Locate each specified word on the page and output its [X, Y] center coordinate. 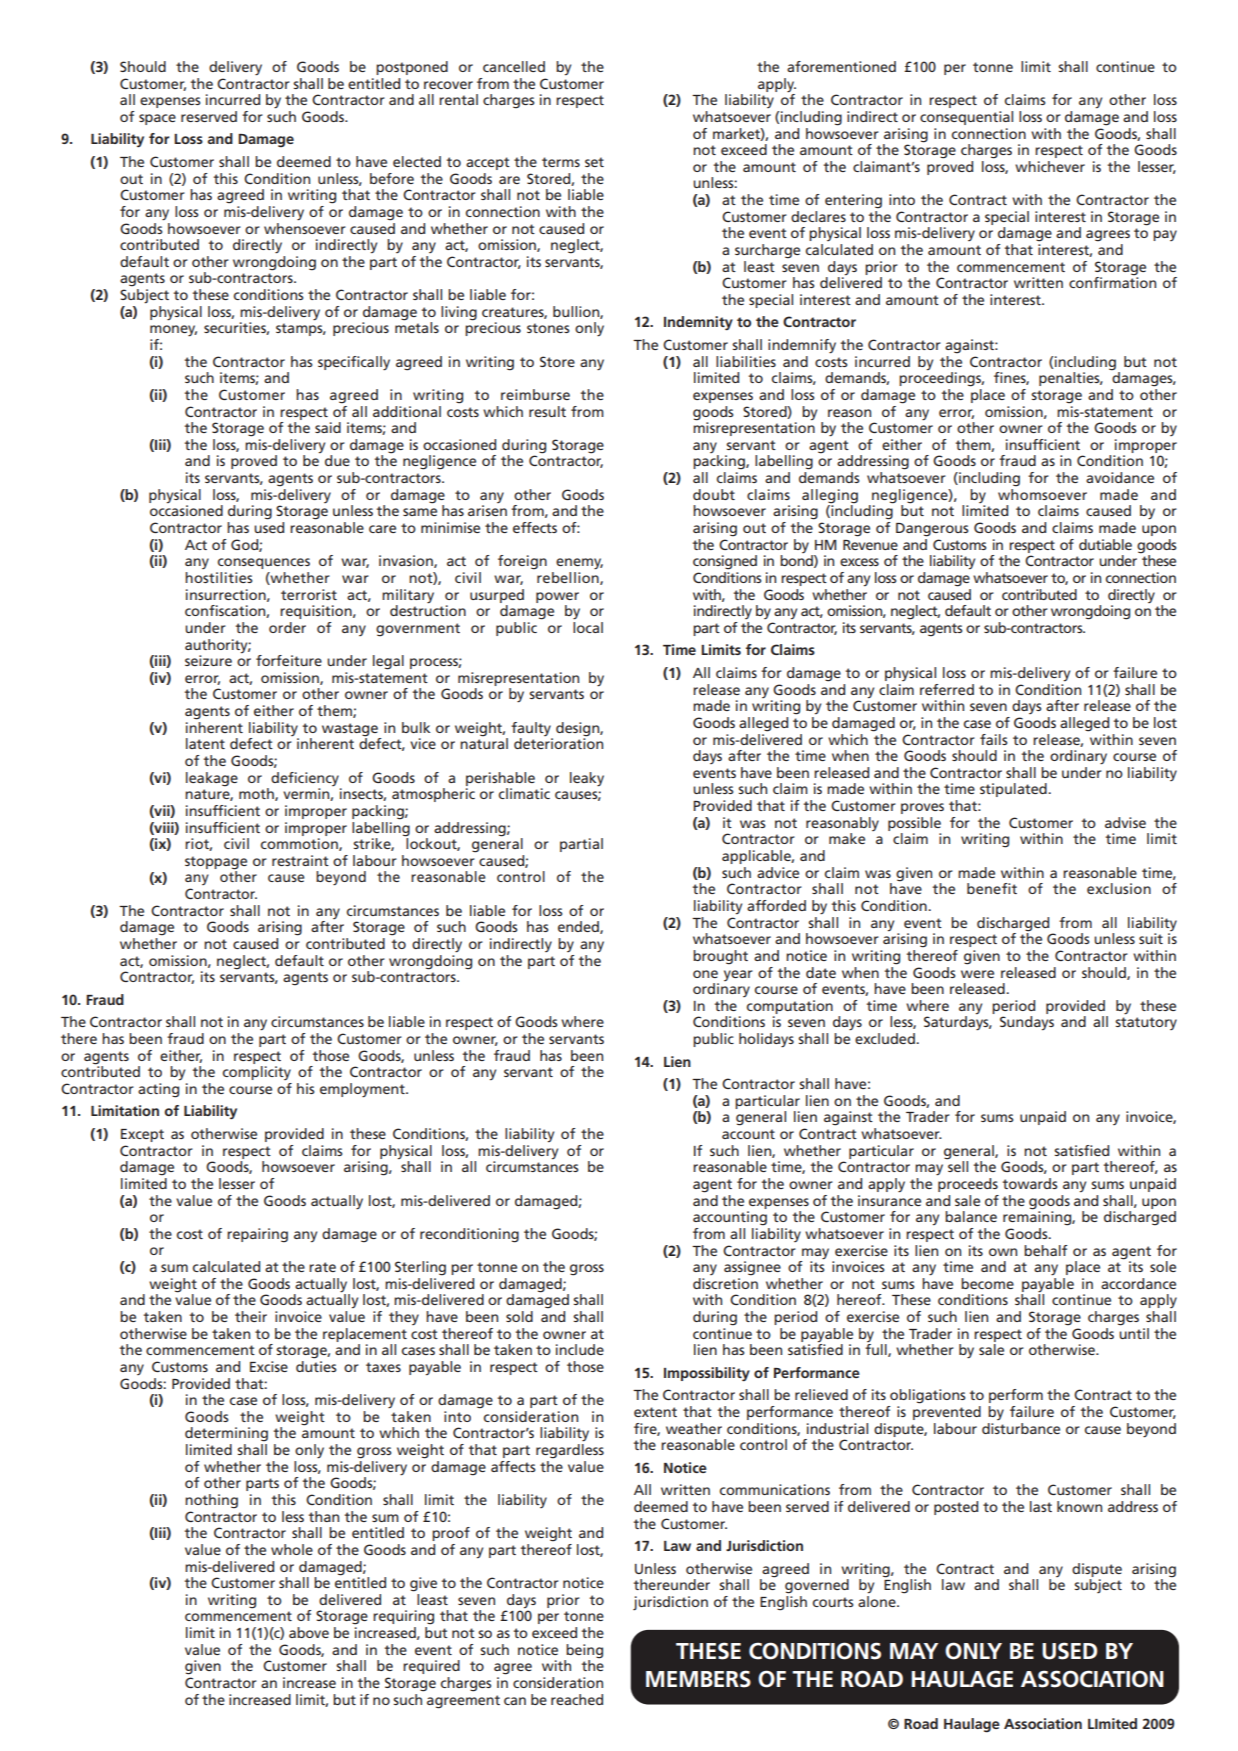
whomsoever [1042, 493]
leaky [587, 779]
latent [205, 743]
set [594, 162]
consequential [966, 118]
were [977, 974]
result [547, 411]
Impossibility [707, 1374]
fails [993, 739]
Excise [269, 1366]
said [328, 427]
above [309, 1632]
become [987, 1283]
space [157, 119]
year [738, 975]
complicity [257, 1073]
